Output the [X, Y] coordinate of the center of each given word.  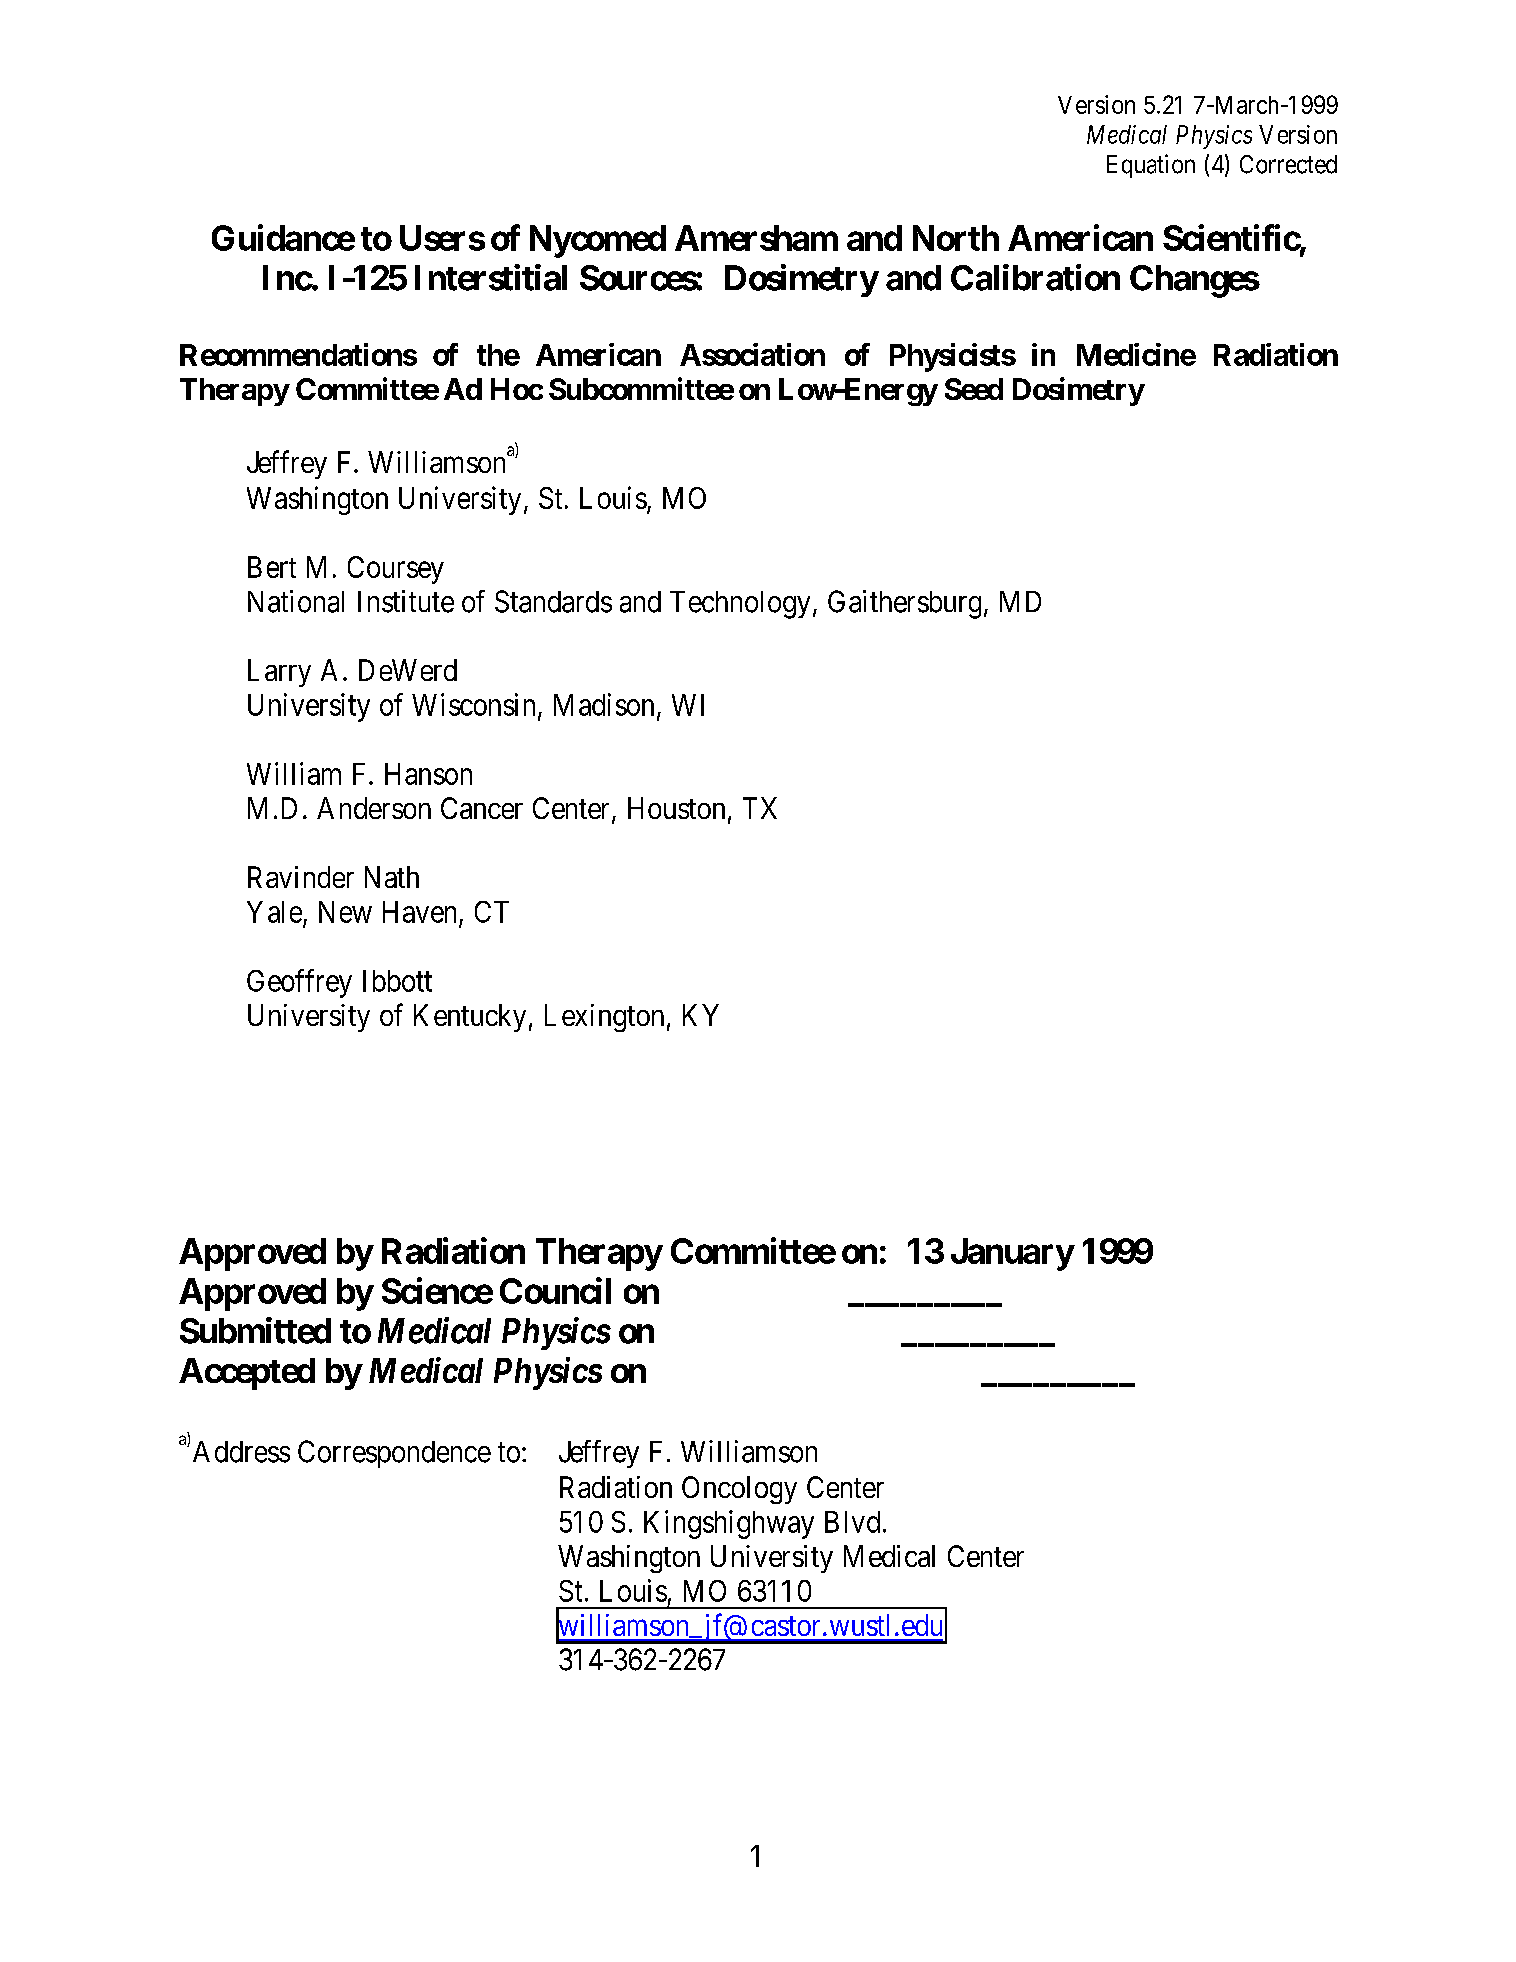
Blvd [852, 1522]
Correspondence [394, 1454]
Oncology [739, 1490]
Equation [1151, 166]
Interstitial [491, 277]
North [956, 238]
